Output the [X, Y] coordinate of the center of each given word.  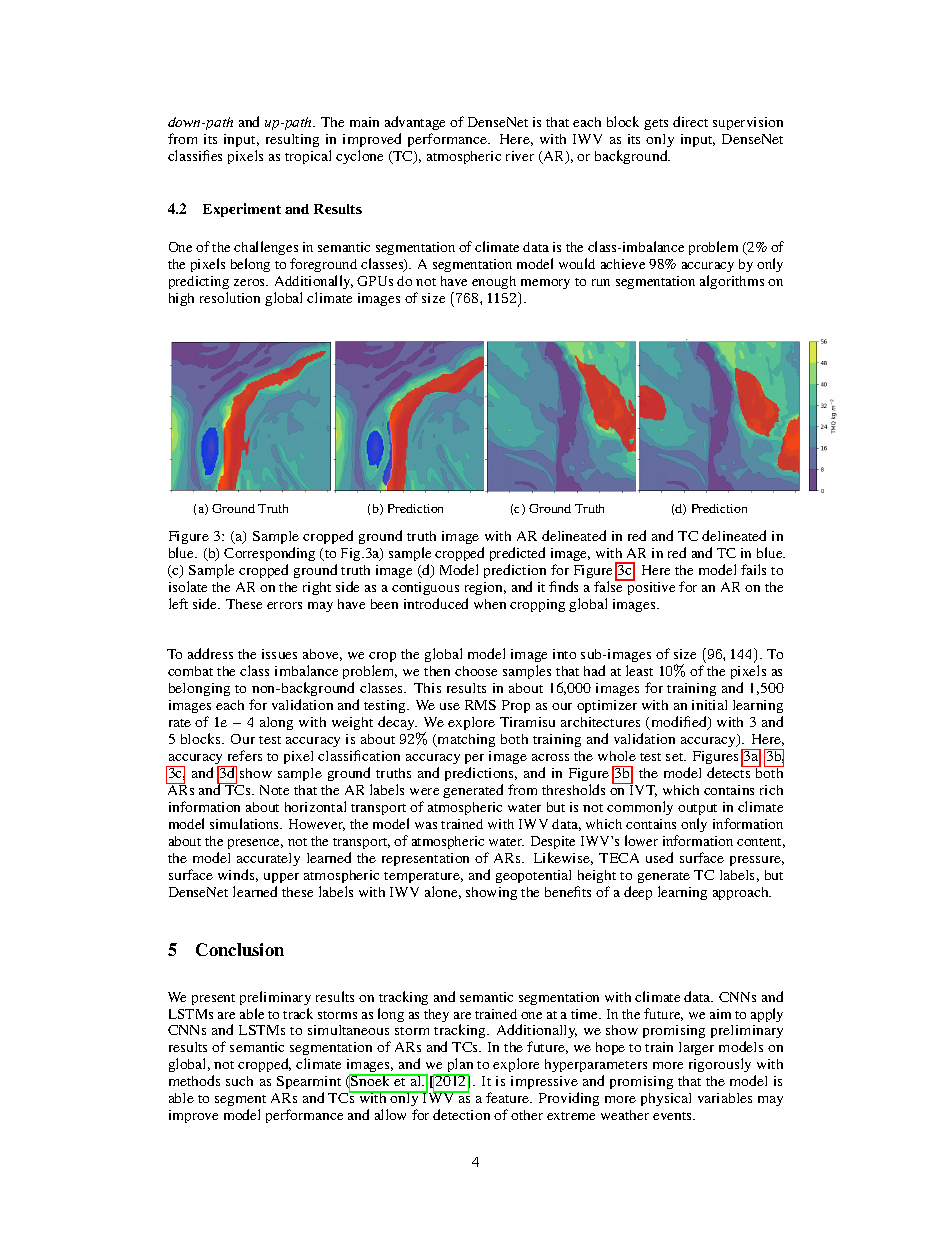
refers [245, 755]
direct [690, 121]
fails [753, 569]
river [520, 156]
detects [730, 771]
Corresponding [269, 554]
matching [465, 740]
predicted [517, 554]
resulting [292, 140]
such [239, 1081]
